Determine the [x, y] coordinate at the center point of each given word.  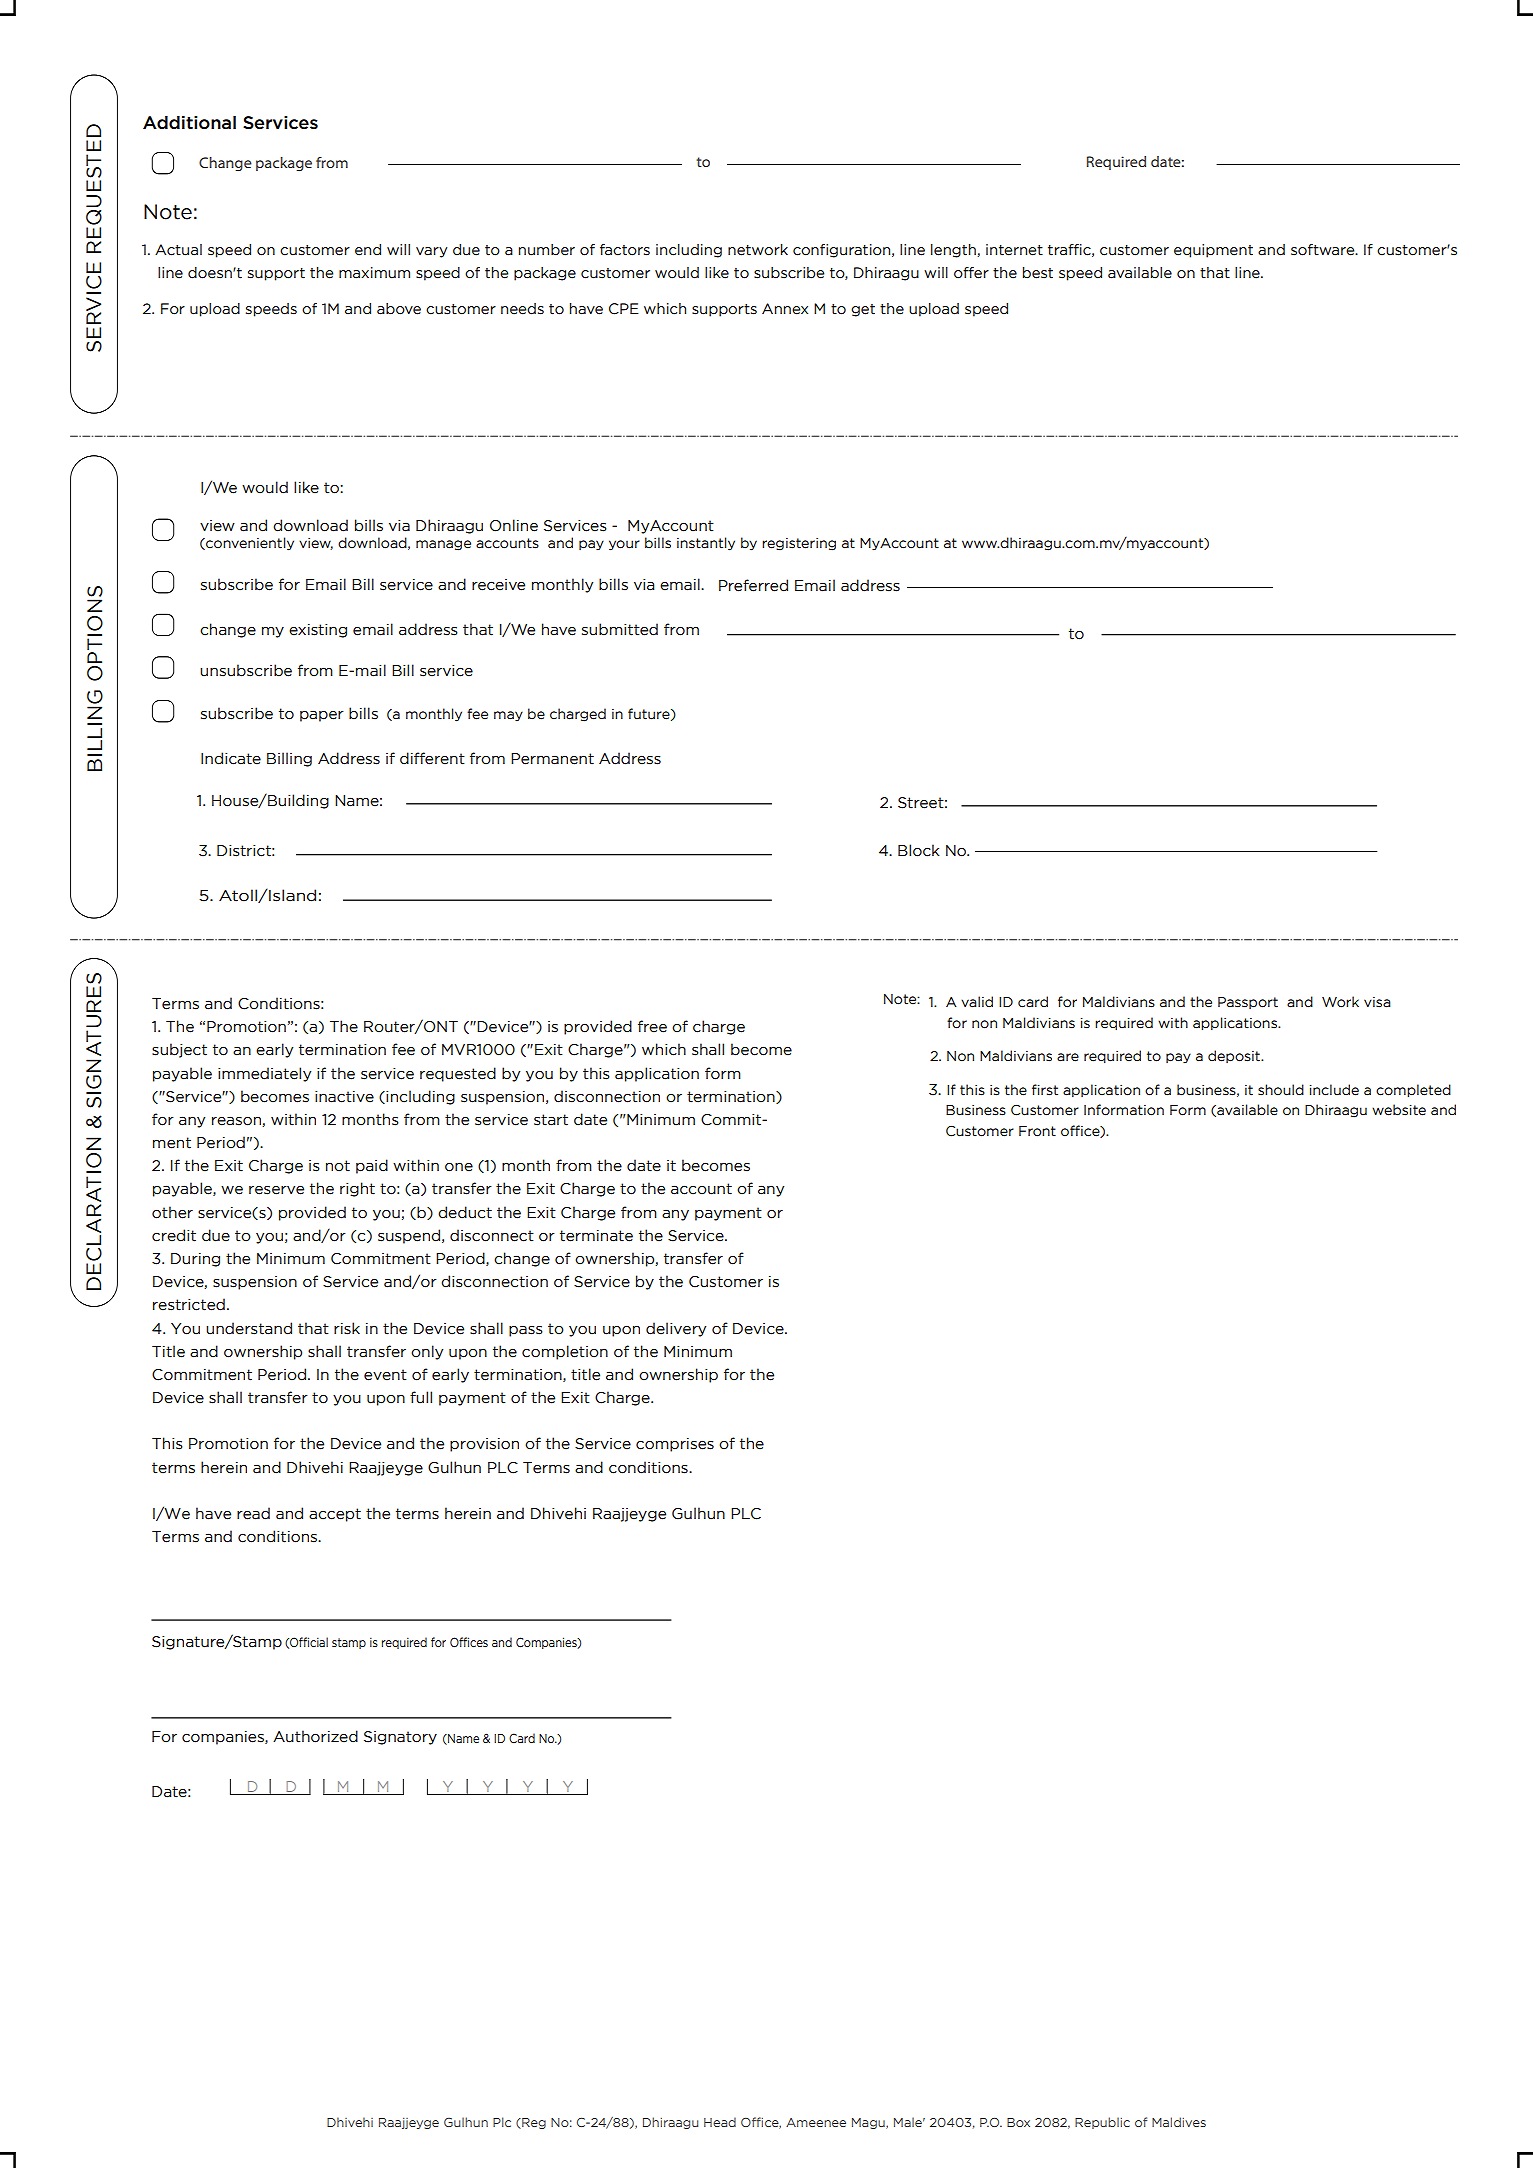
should [1281, 1090]
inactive [344, 1097]
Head [720, 2122]
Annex [785, 309]
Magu [869, 2123]
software [1324, 250]
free [652, 1026]
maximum [374, 273]
